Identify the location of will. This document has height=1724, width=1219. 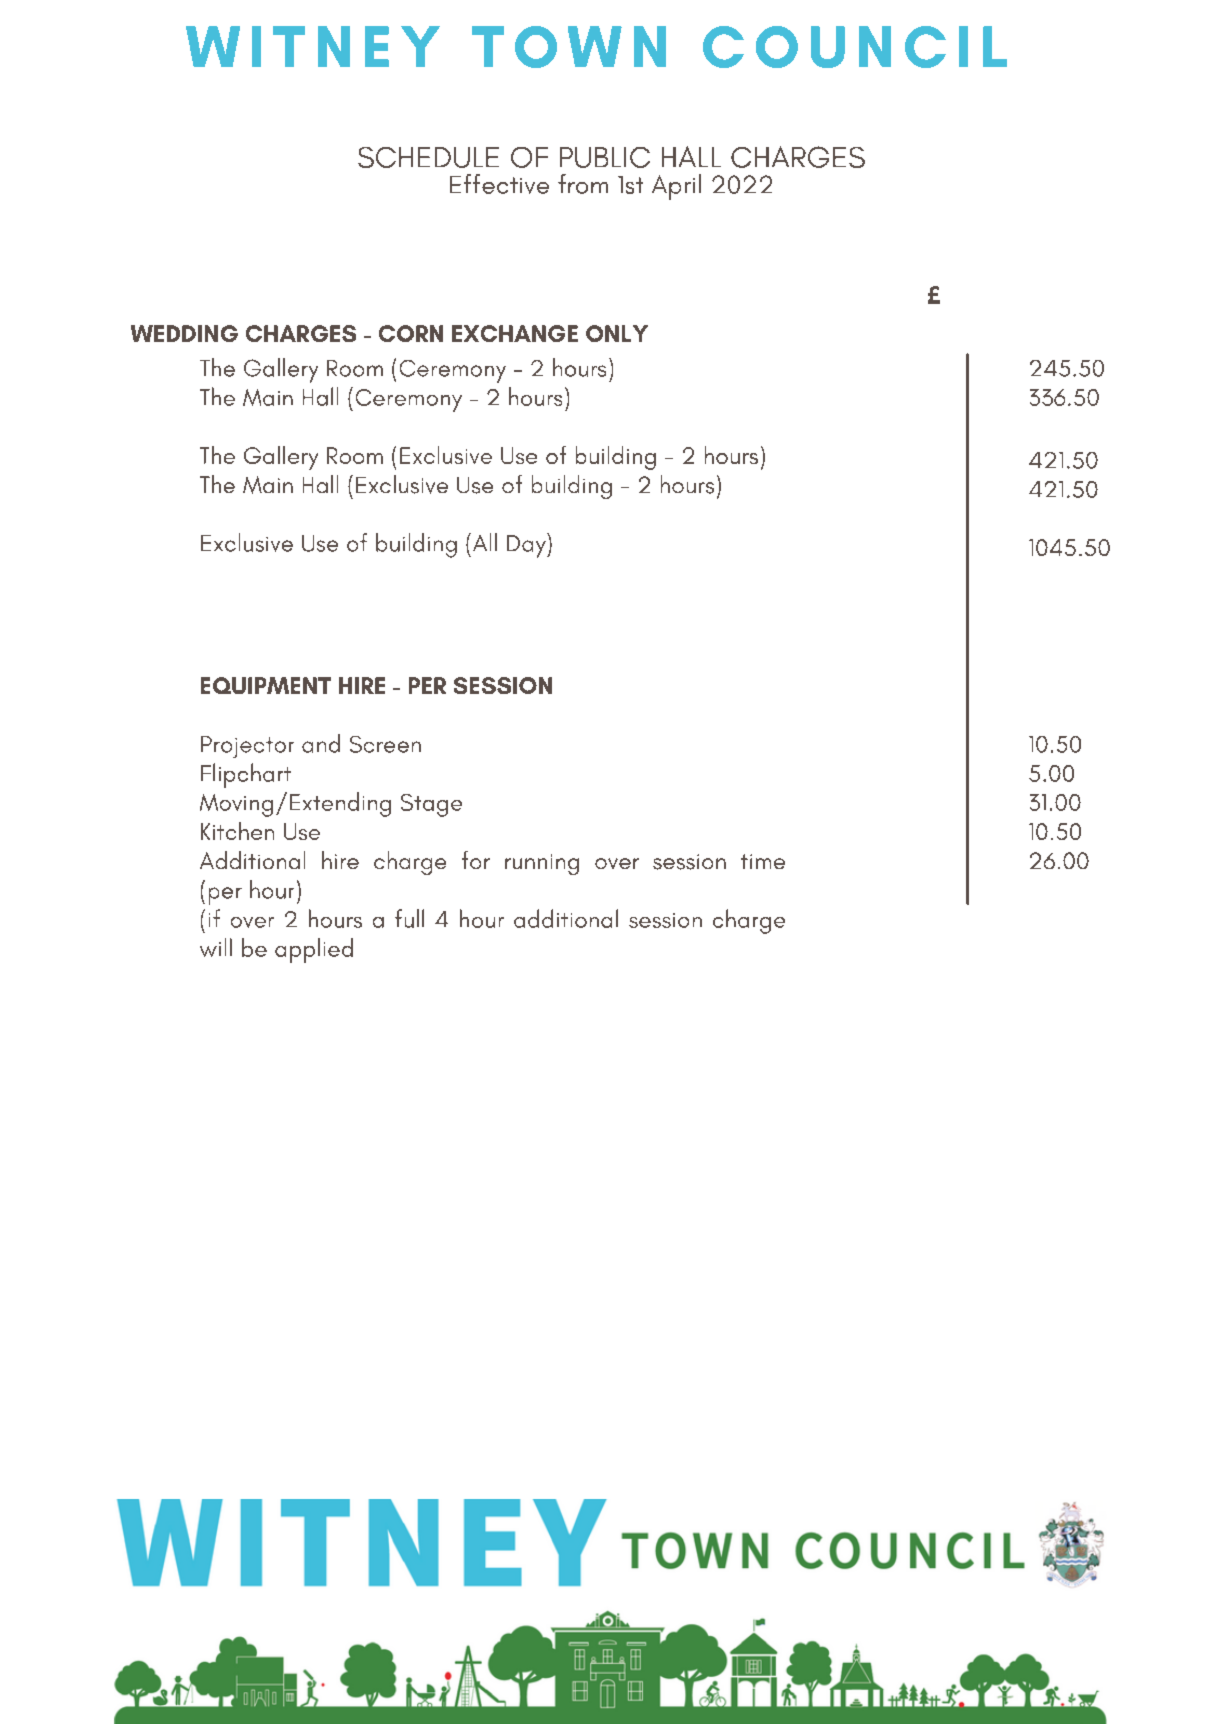
(216, 947).
